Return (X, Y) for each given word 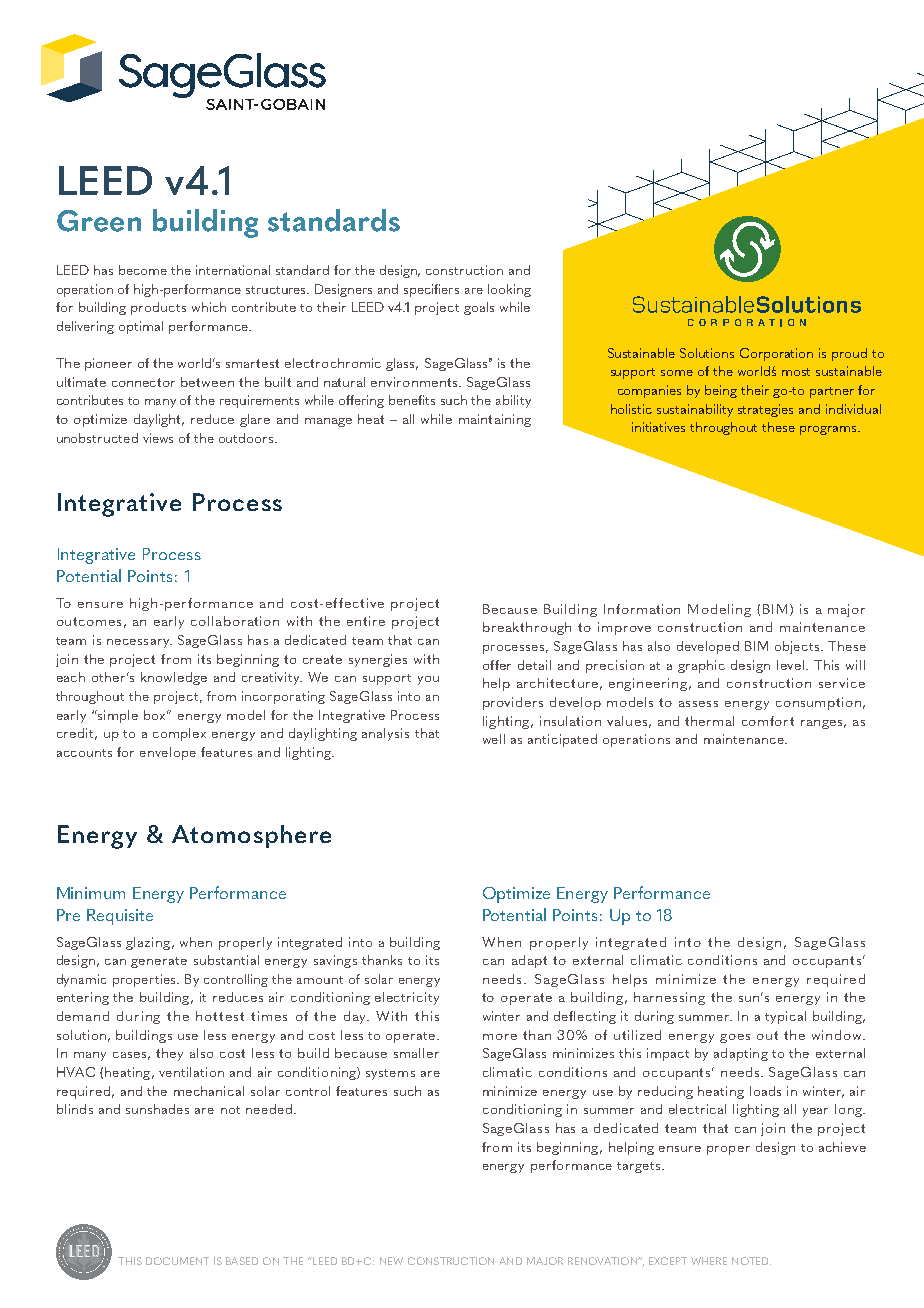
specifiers (431, 290)
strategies (765, 410)
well (494, 739)
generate (159, 962)
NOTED (751, 1261)
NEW (391, 1261)
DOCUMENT (177, 1261)
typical (785, 1017)
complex (179, 734)
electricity (407, 998)
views (158, 438)
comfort (768, 721)
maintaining (495, 420)
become (143, 270)
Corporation (776, 354)
